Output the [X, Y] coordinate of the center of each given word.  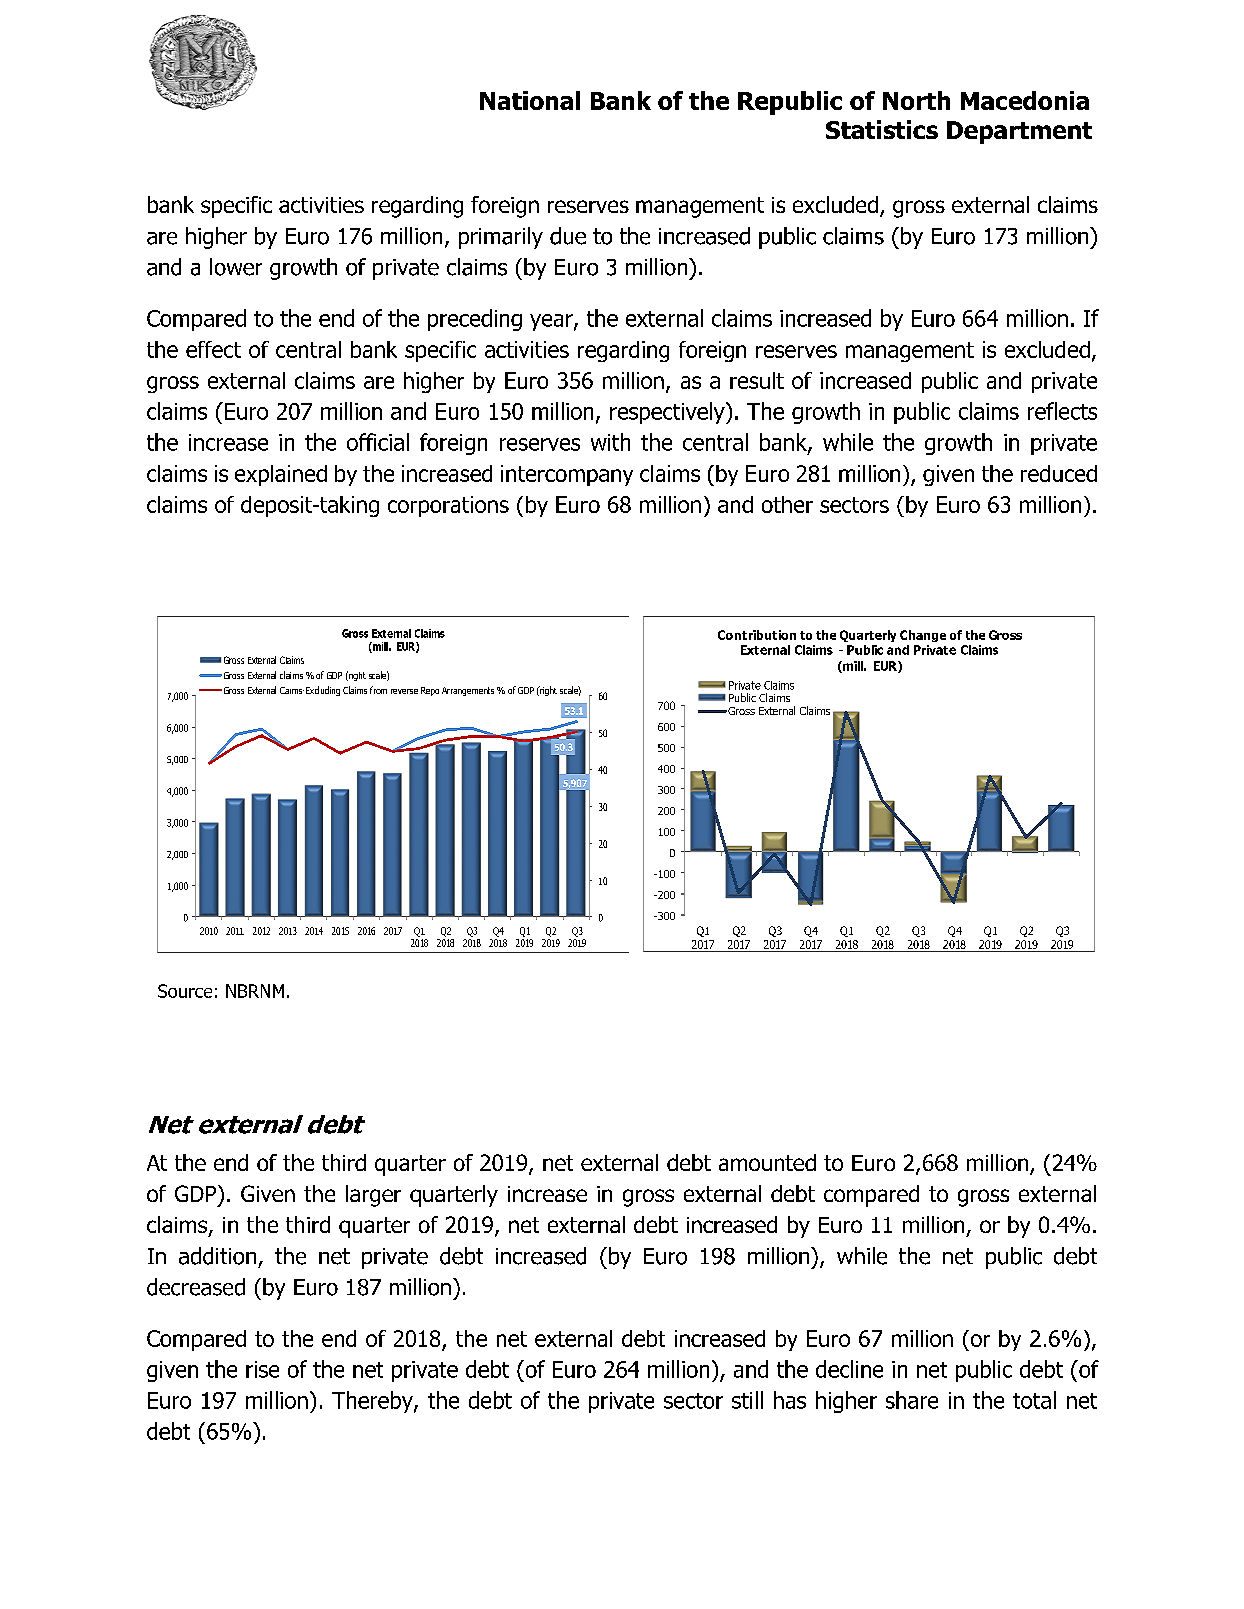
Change [923, 636]
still [747, 1400]
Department [1019, 132]
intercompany [567, 475]
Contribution [757, 635]
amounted [767, 1162]
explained [281, 475]
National [530, 100]
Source [185, 991]
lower [236, 267]
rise [262, 1369]
